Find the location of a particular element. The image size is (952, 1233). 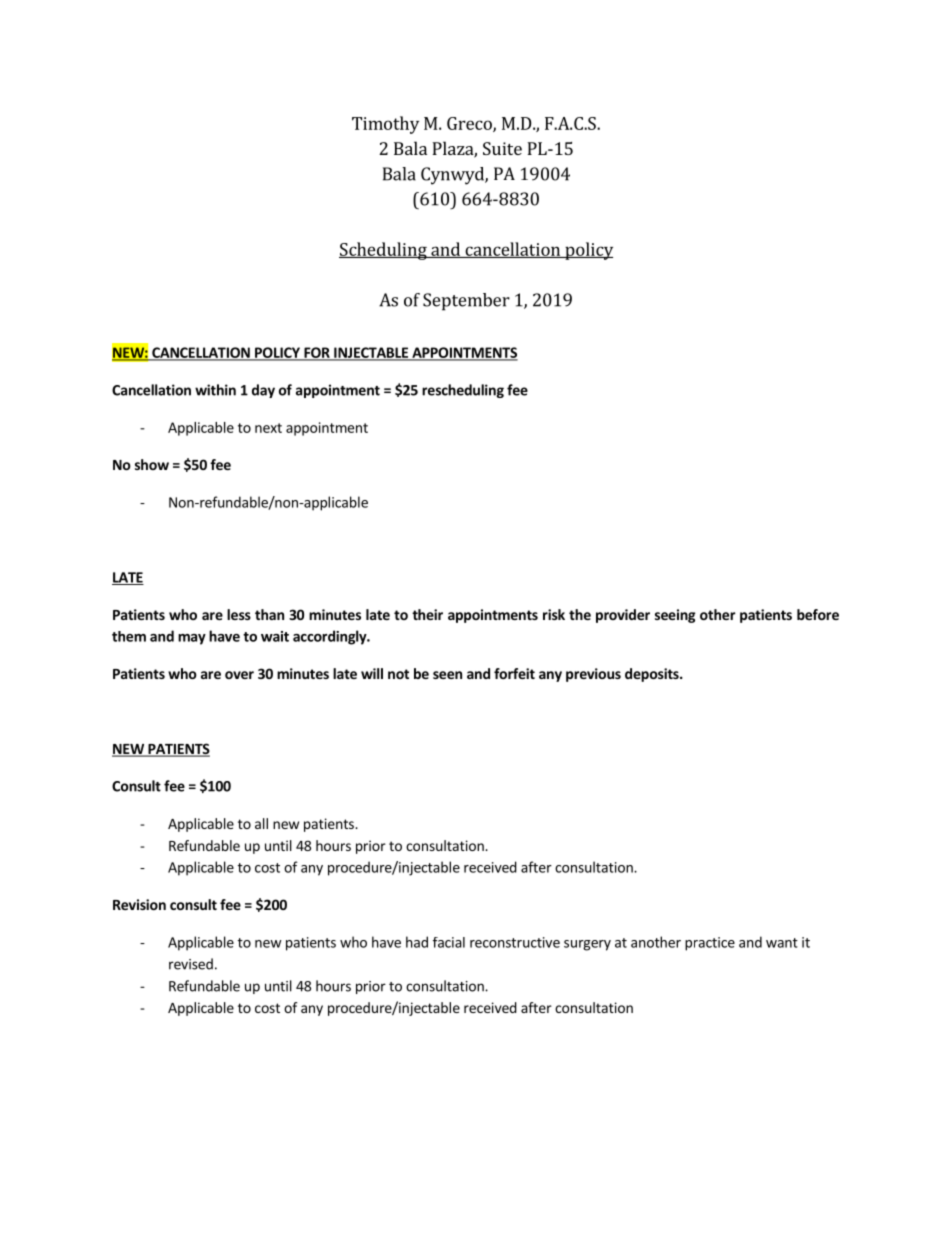

their is located at coordinates (427, 614).
